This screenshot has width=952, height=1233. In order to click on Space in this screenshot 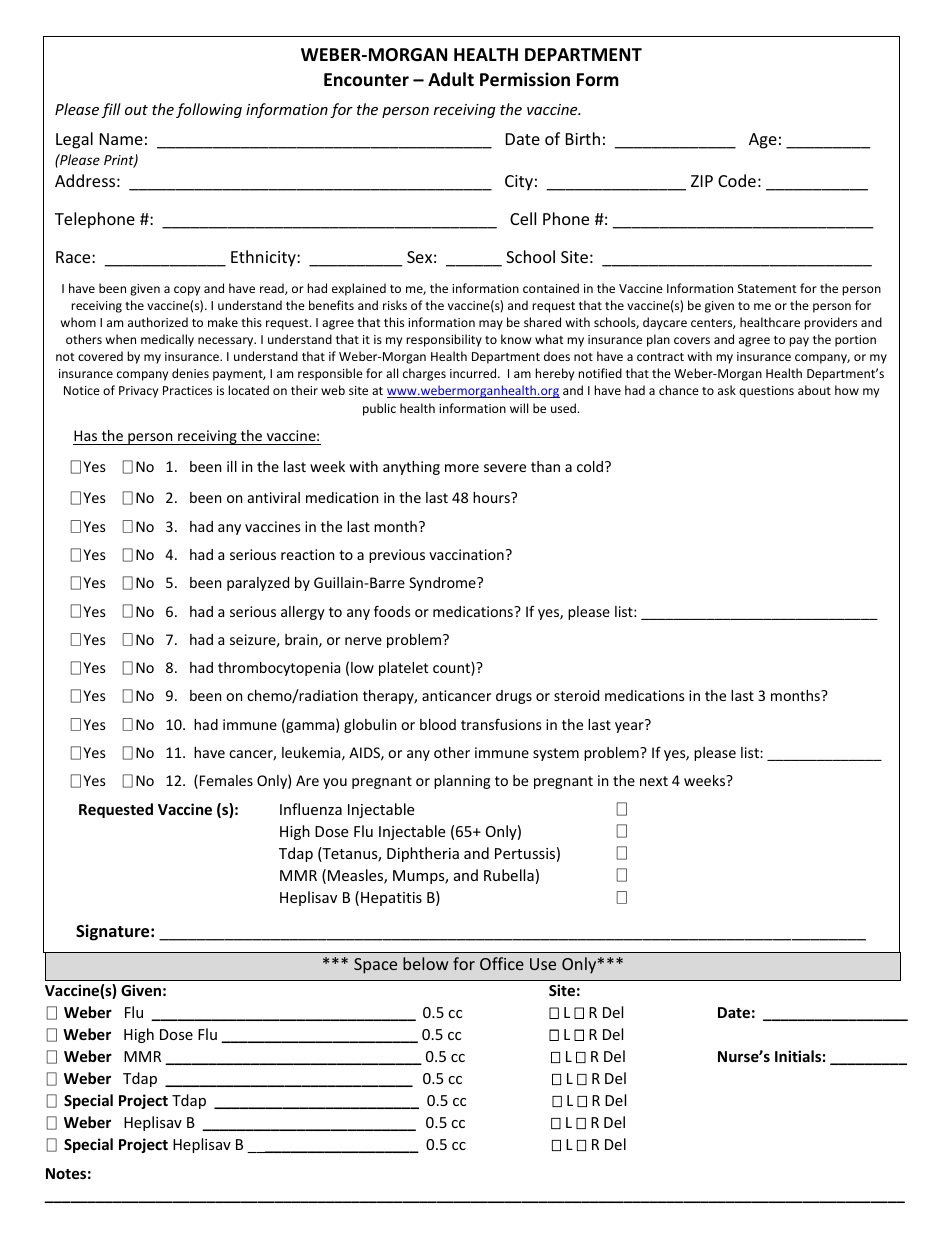, I will do `click(375, 966)`.
